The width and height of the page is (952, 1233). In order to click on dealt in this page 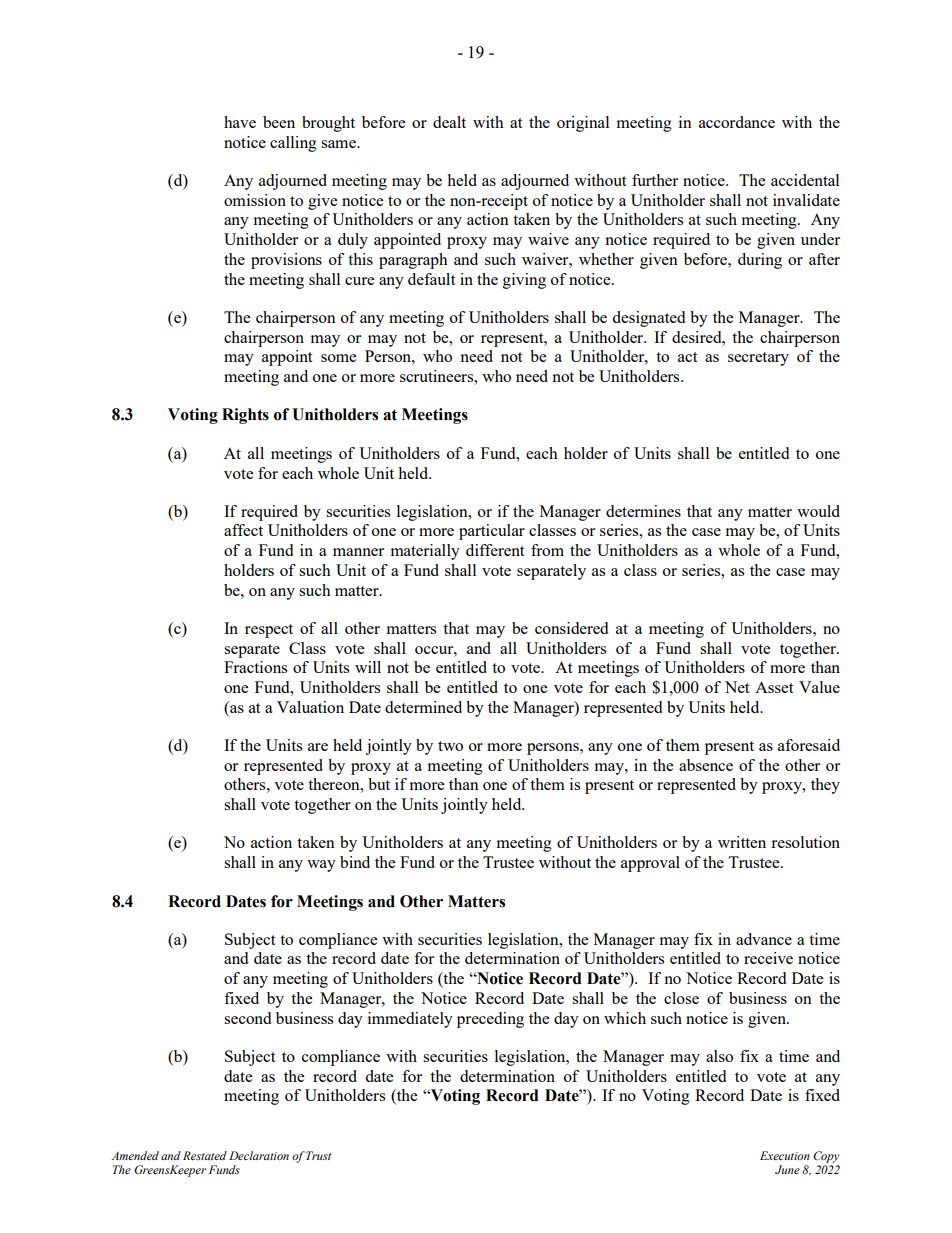, I will do `click(449, 122)`.
